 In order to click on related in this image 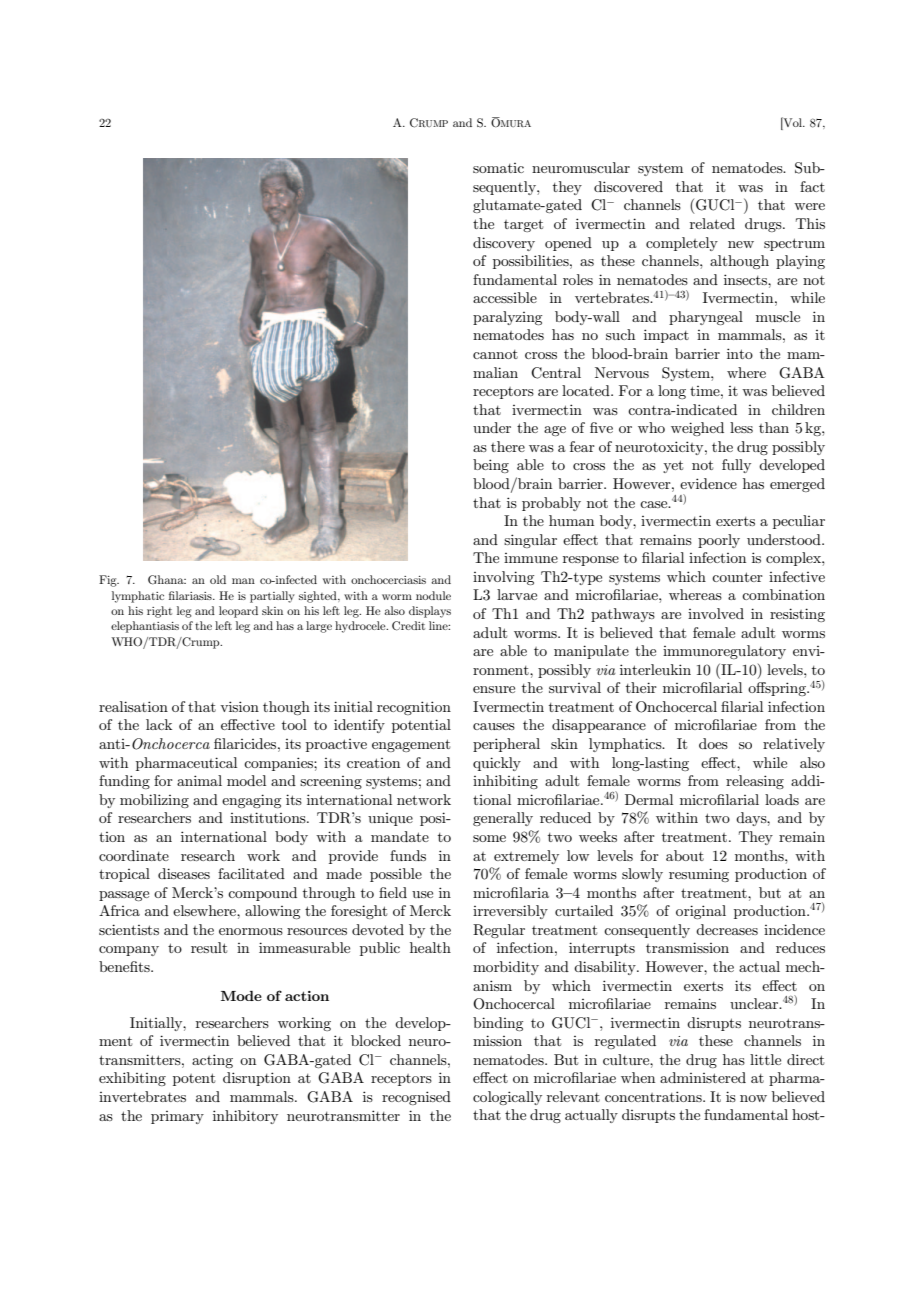, I will do `click(712, 223)`.
